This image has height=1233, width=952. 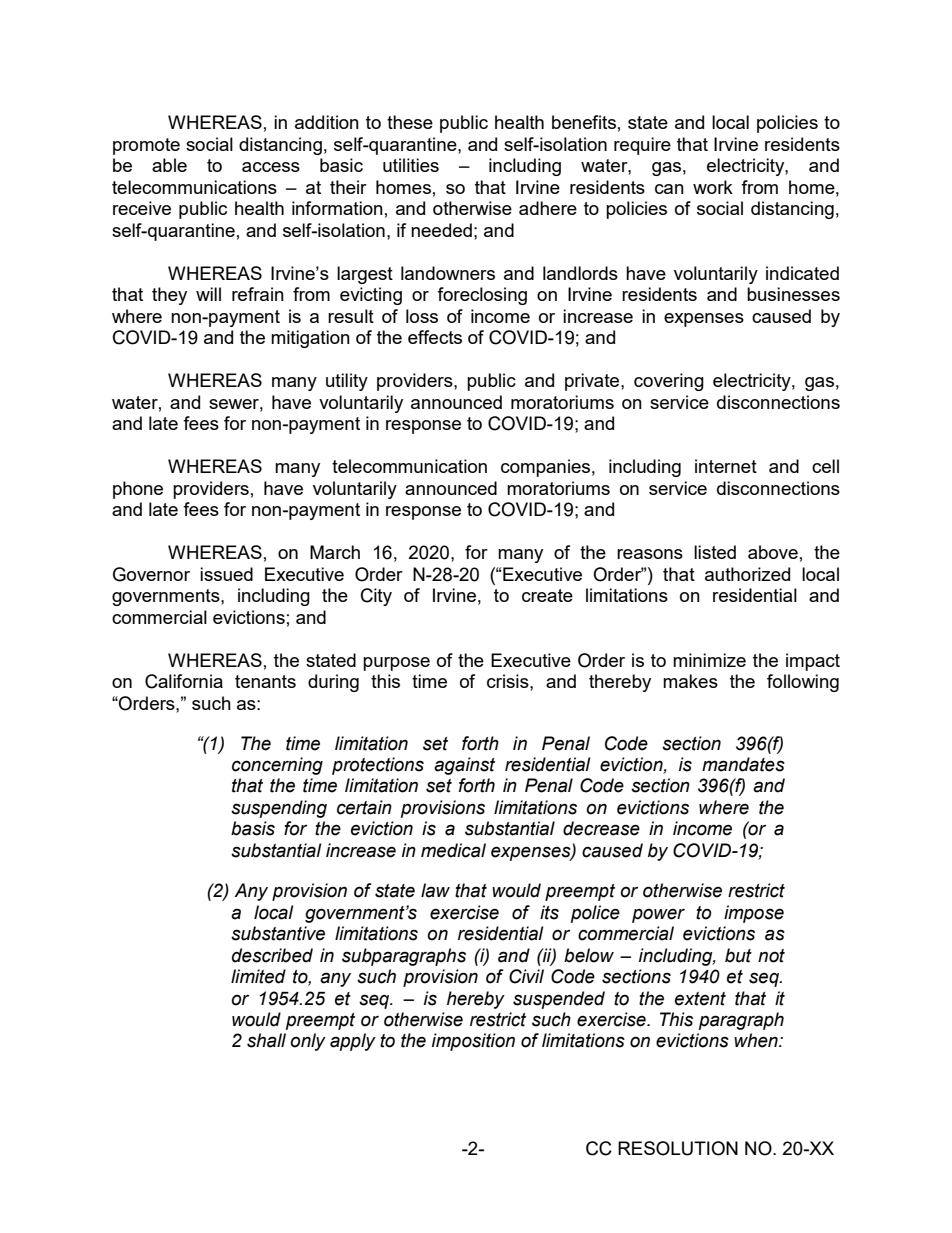 I want to click on California, so click(x=184, y=681).
